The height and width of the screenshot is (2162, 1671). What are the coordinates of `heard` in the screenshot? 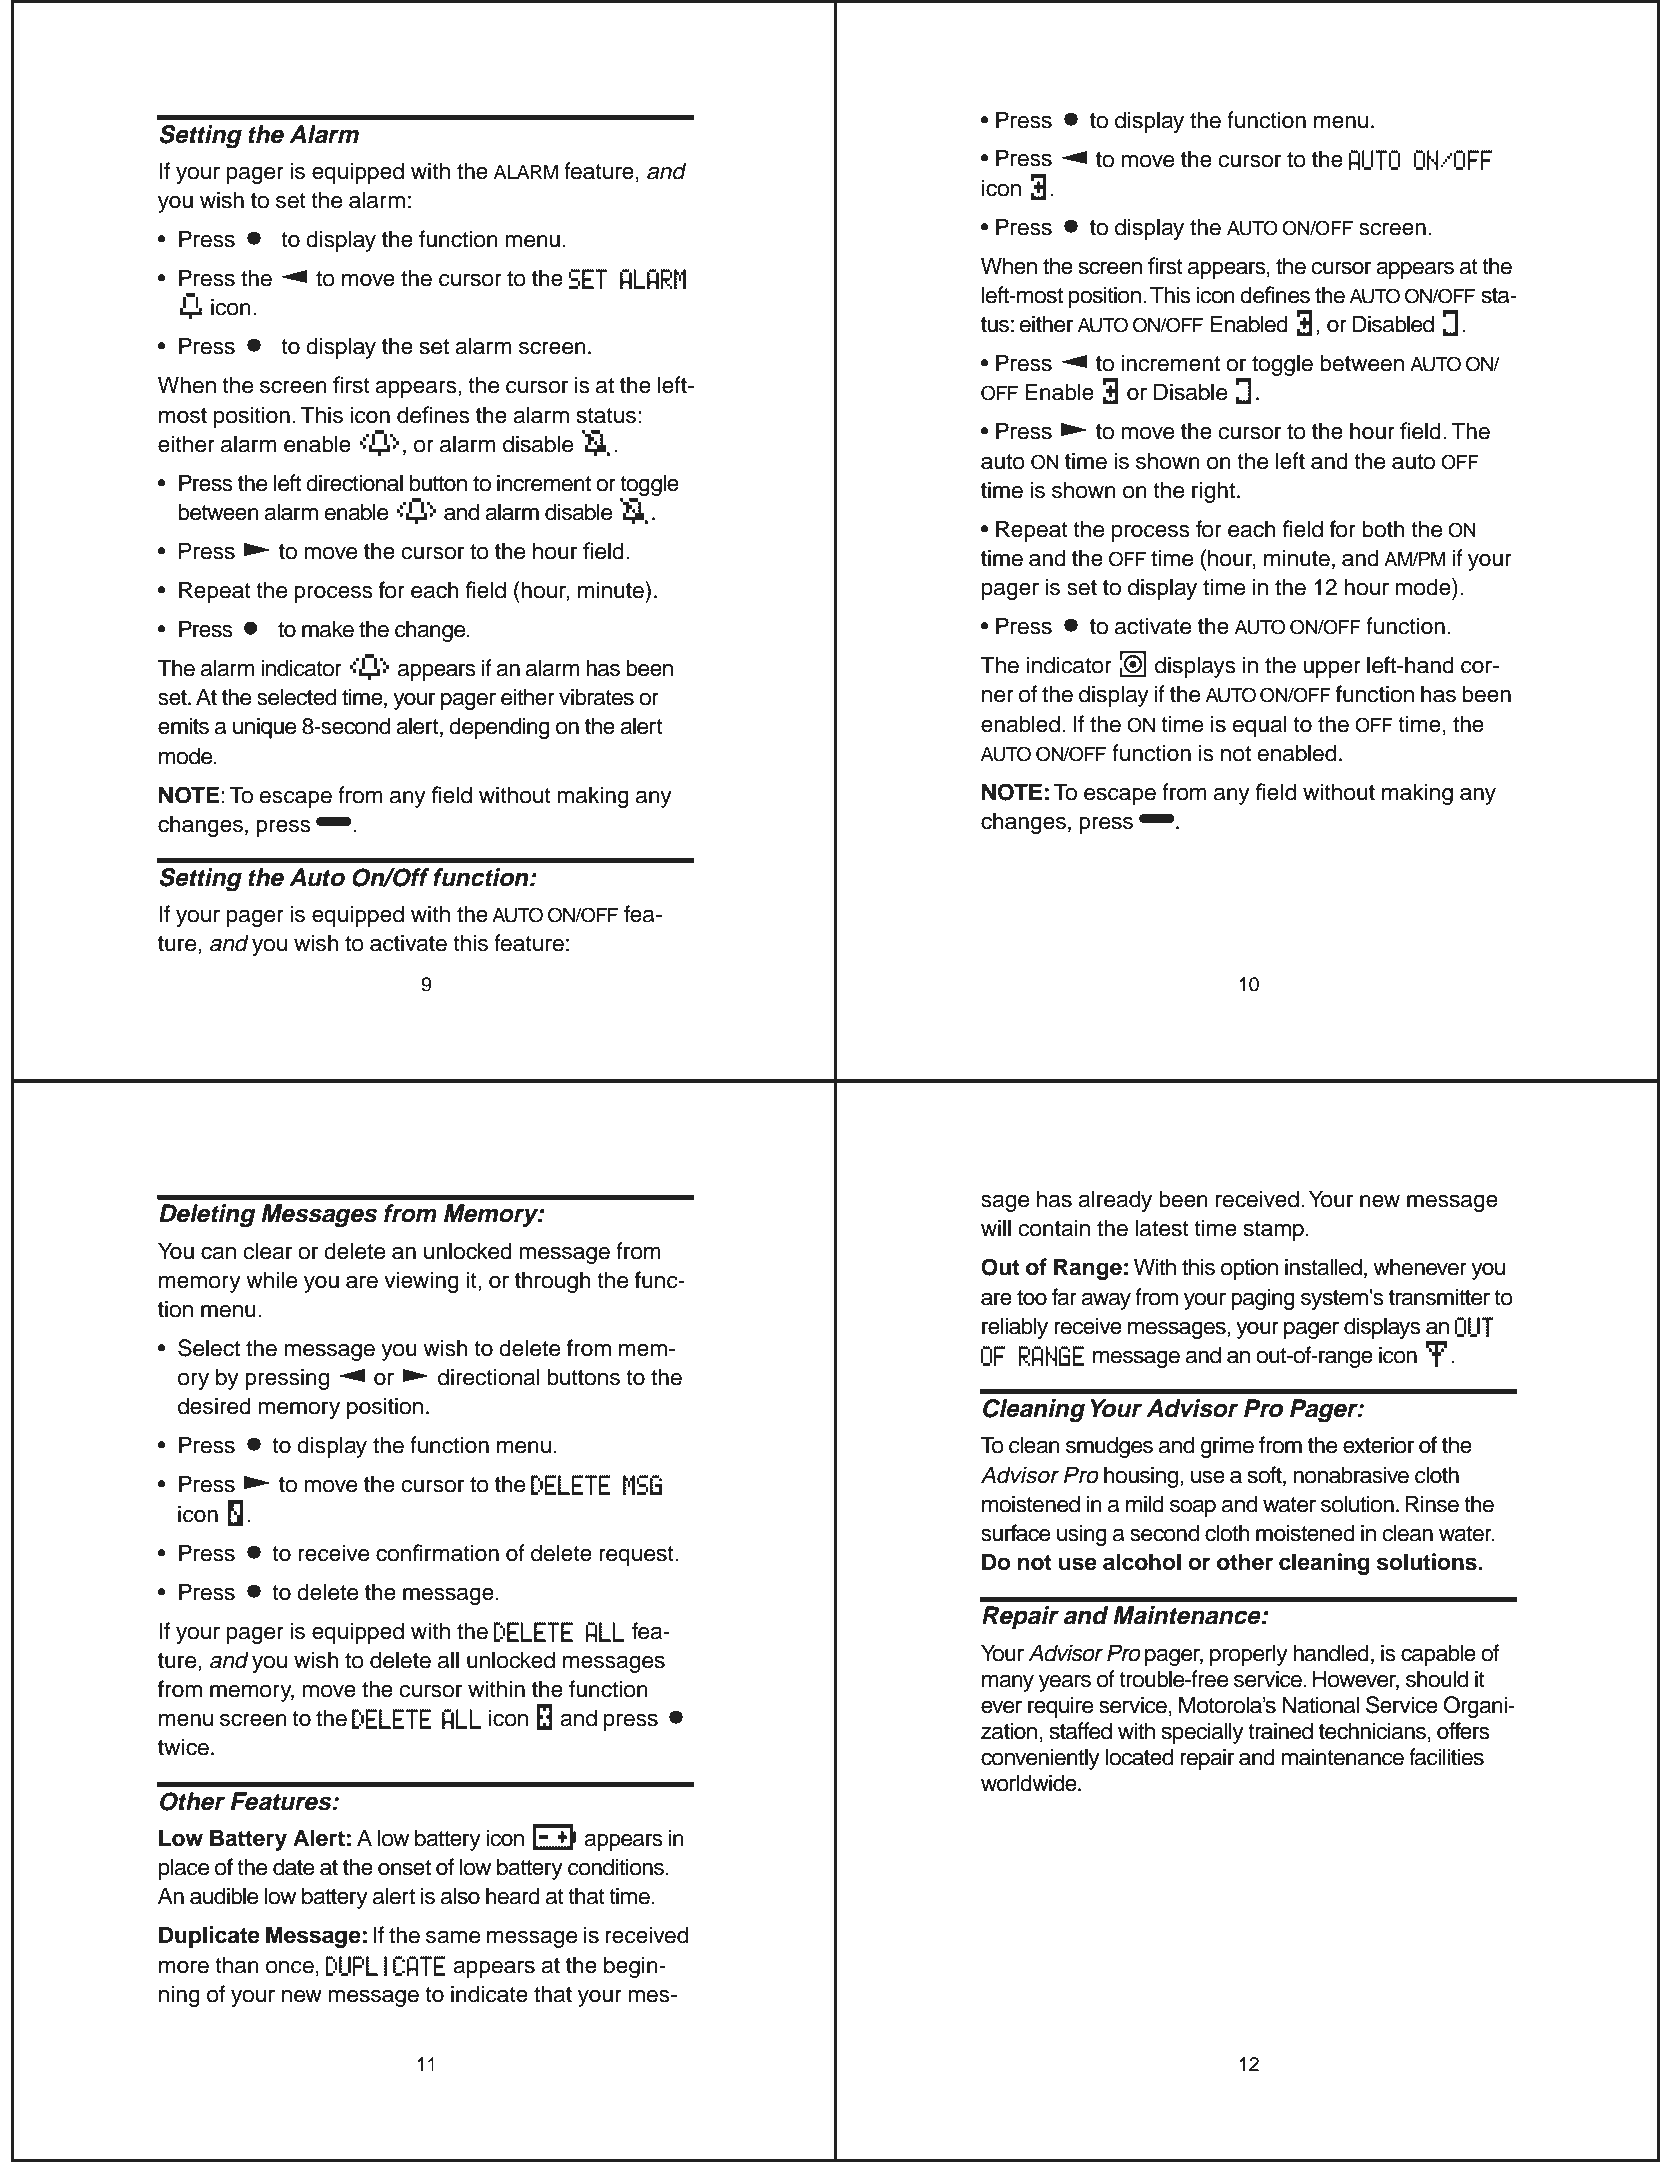 It's located at (513, 1896).
